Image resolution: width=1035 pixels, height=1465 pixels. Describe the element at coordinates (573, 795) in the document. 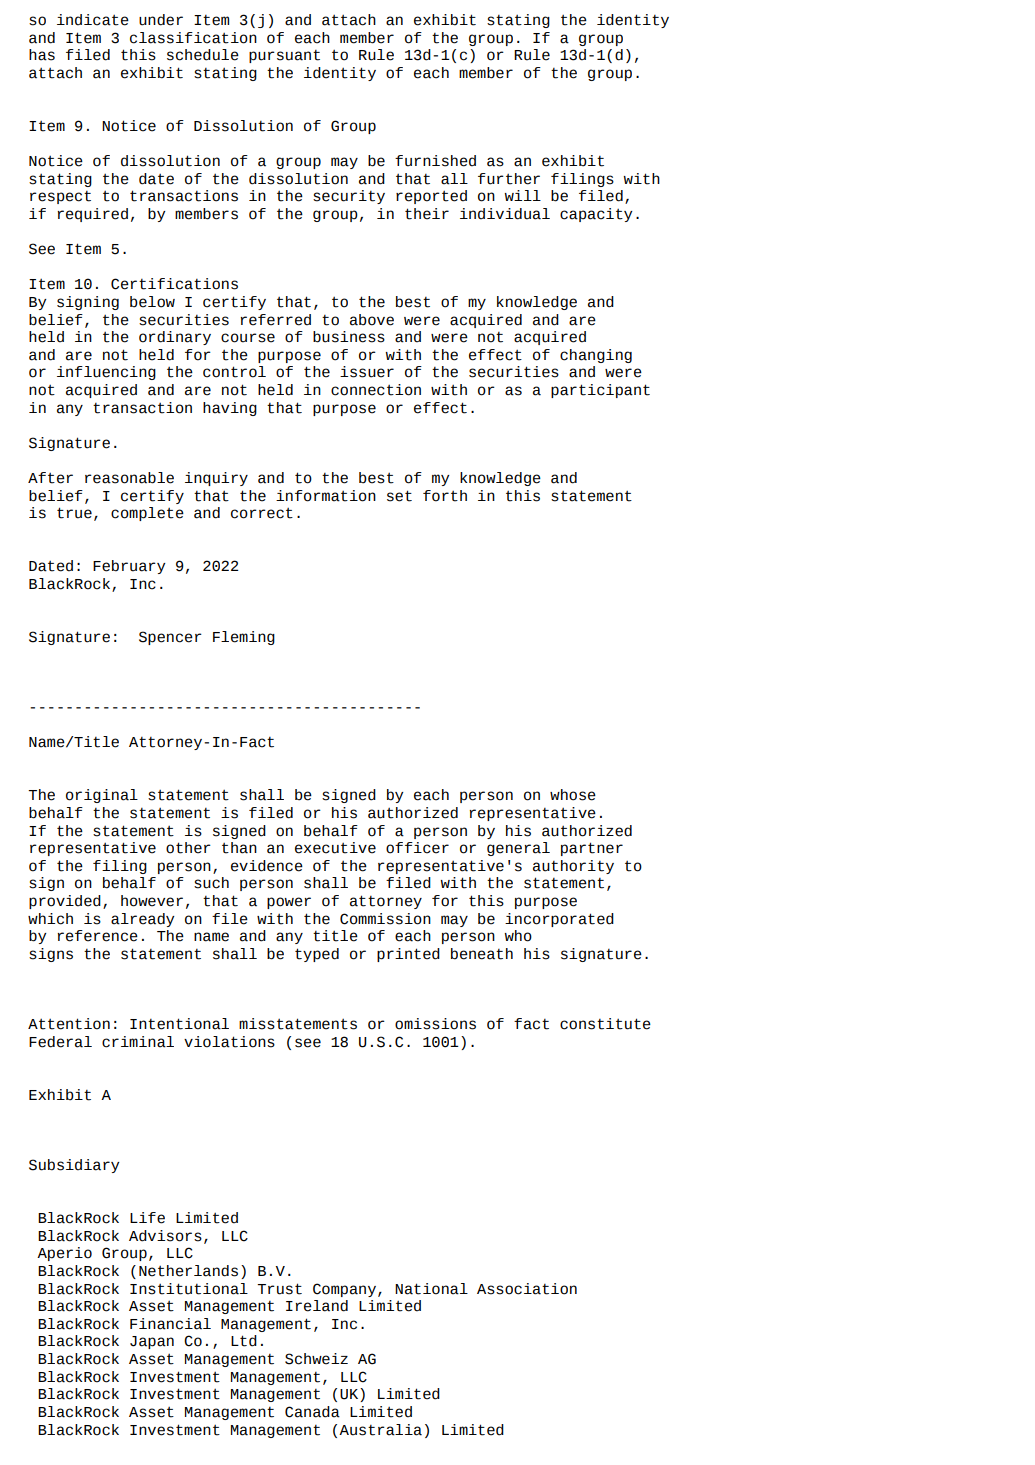

I see `whose` at that location.
